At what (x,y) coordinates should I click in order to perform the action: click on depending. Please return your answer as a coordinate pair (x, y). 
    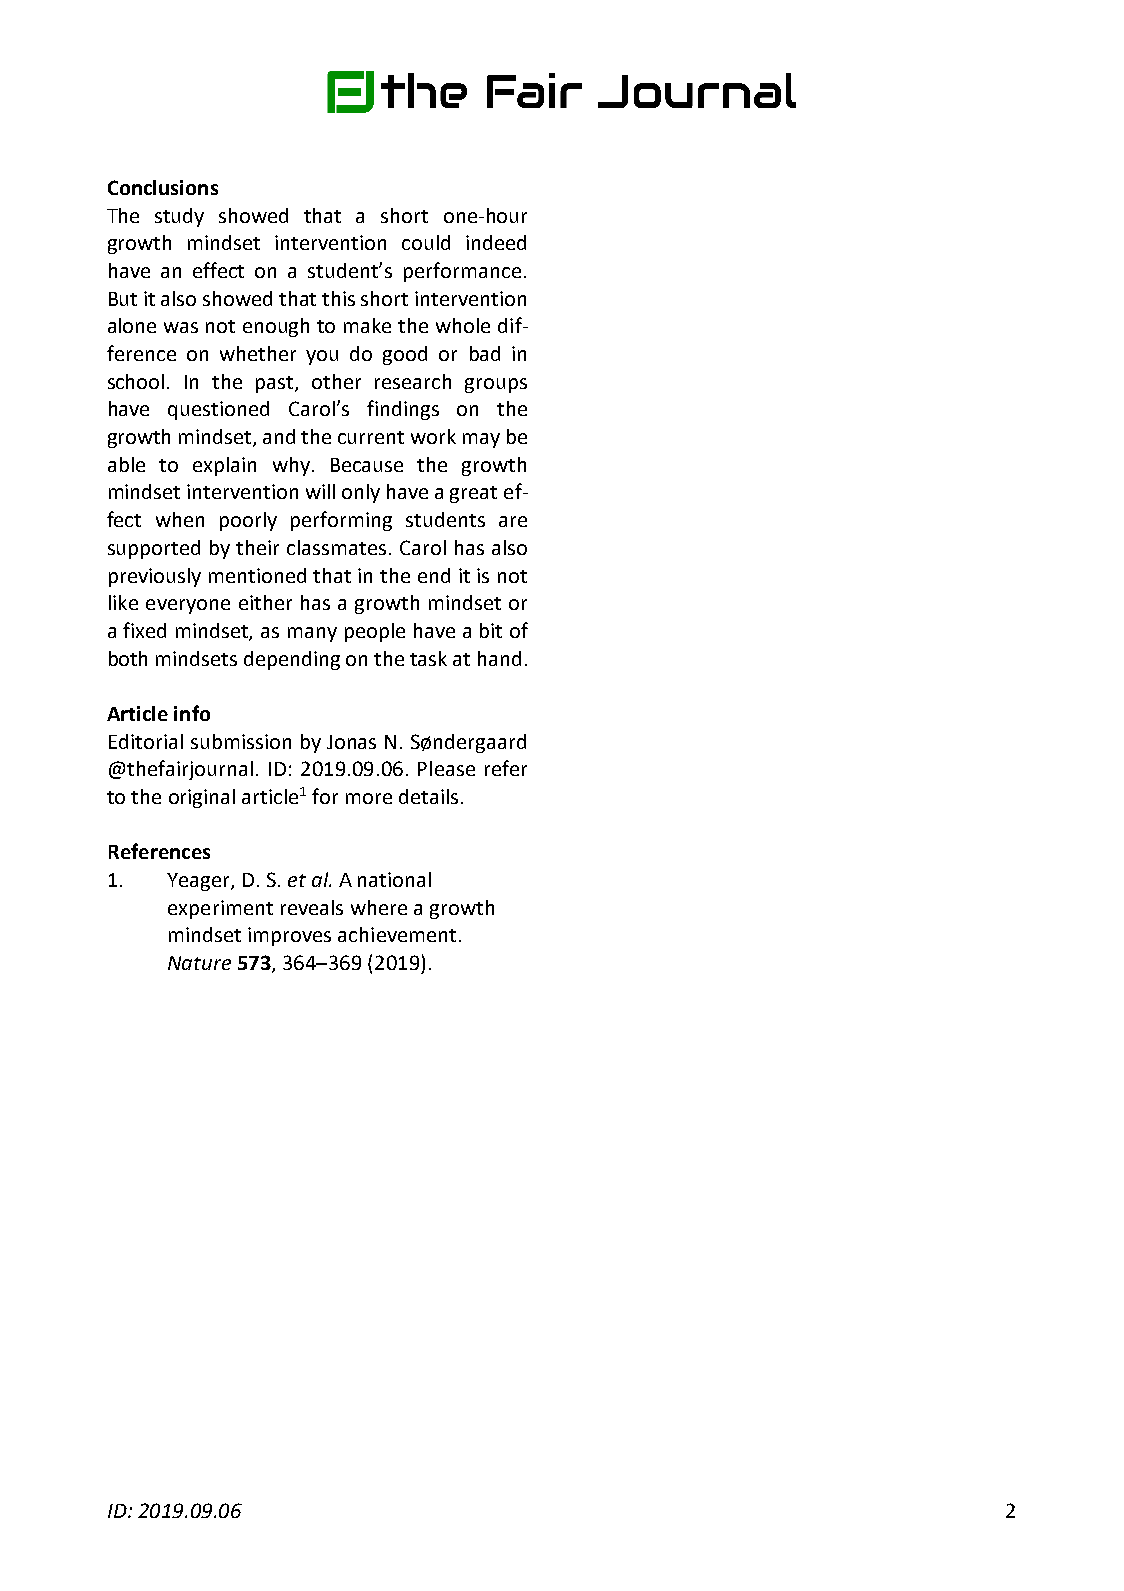
    Looking at the image, I should click on (292, 660).
